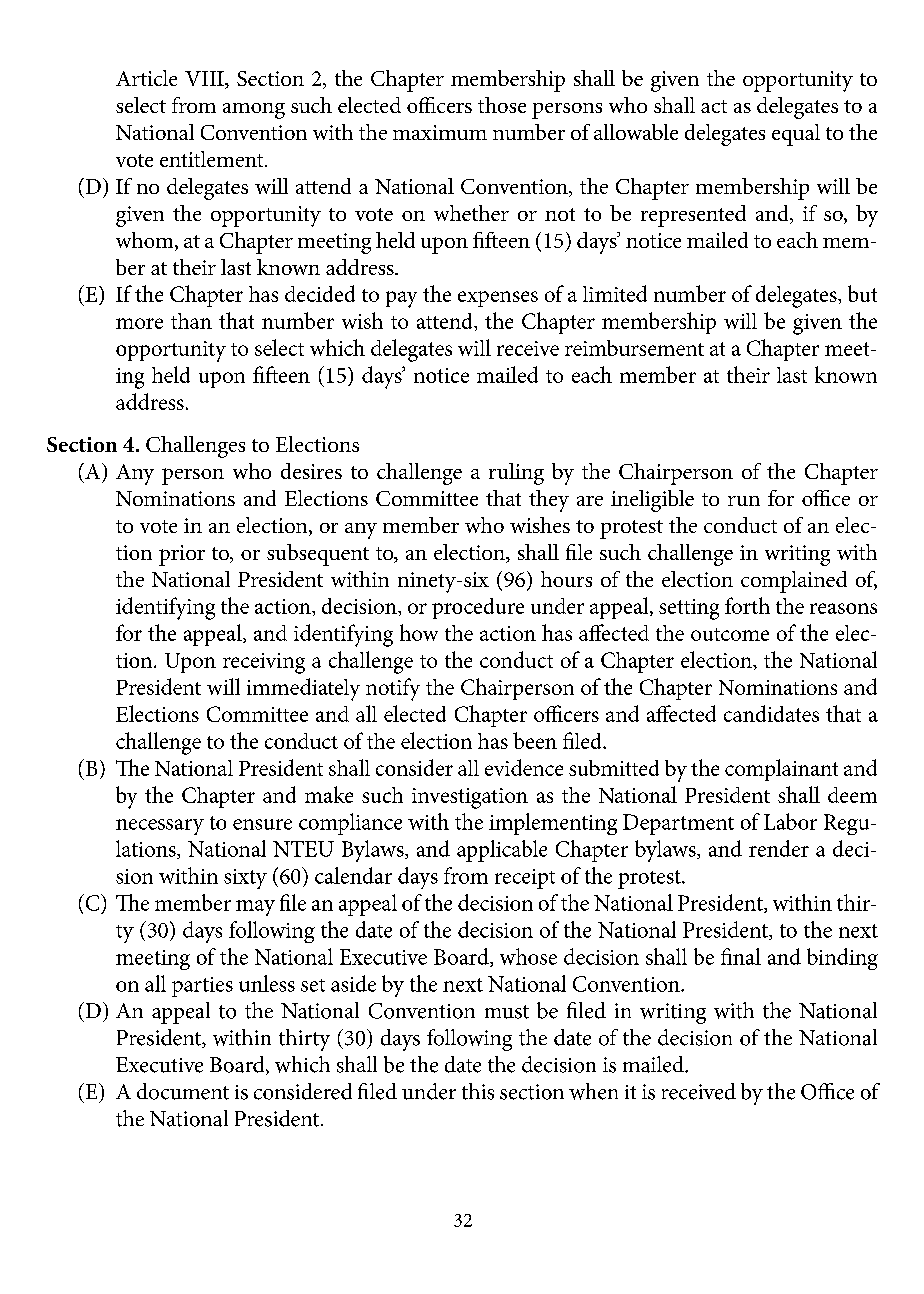 This screenshot has height=1294, width=924. What do you see at coordinates (781, 770) in the screenshot?
I see `complainant` at bounding box center [781, 770].
